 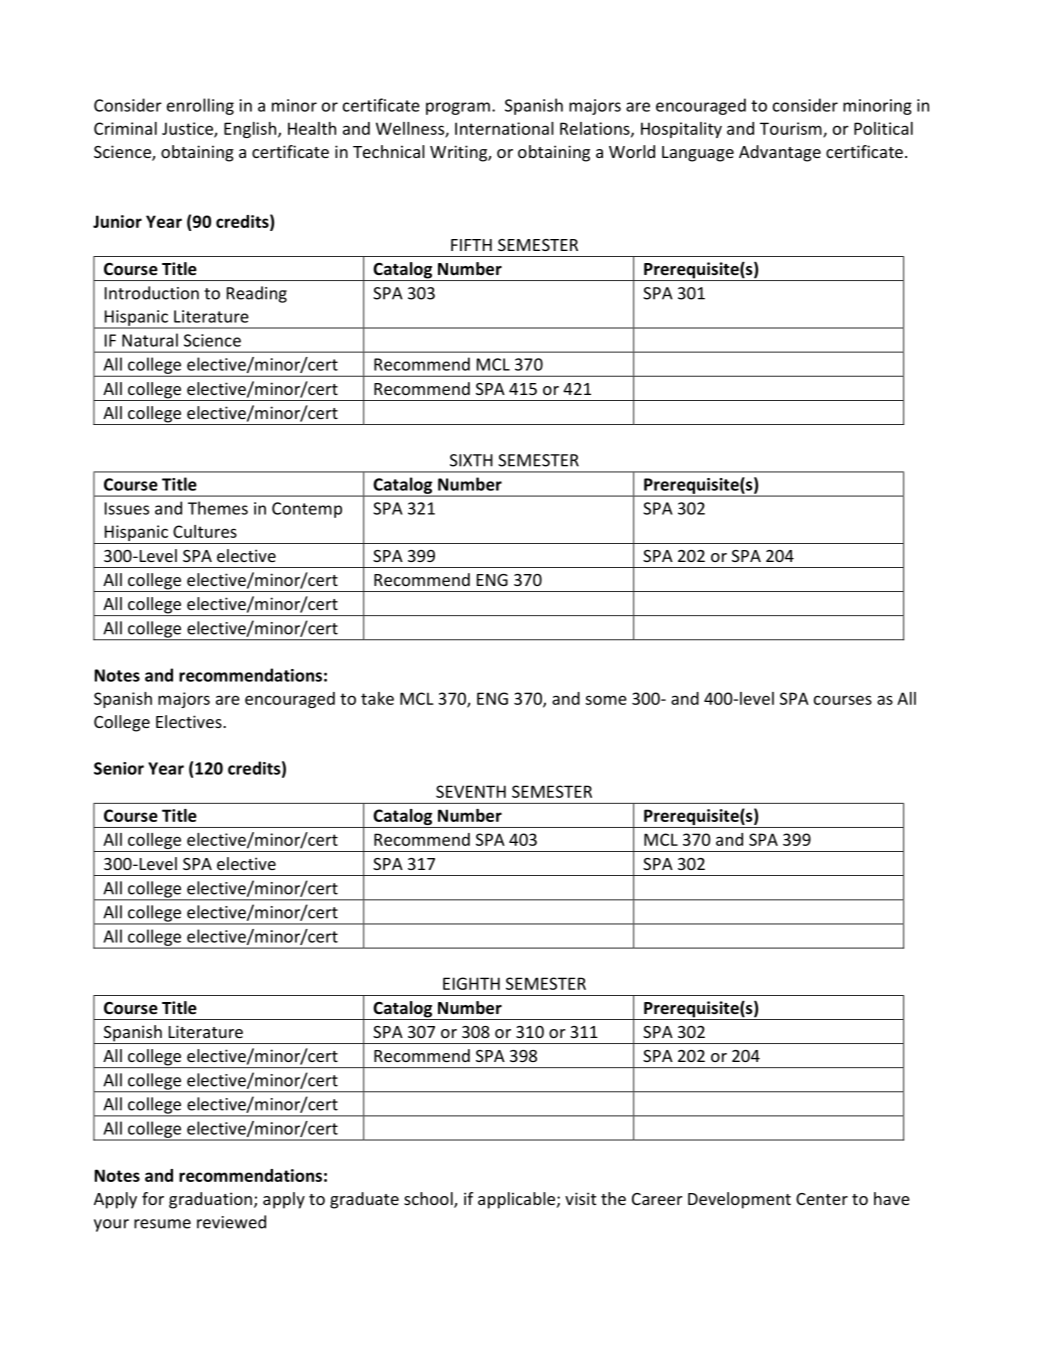 What do you see at coordinates (119, 768) in the page?
I see `Senior` at bounding box center [119, 768].
